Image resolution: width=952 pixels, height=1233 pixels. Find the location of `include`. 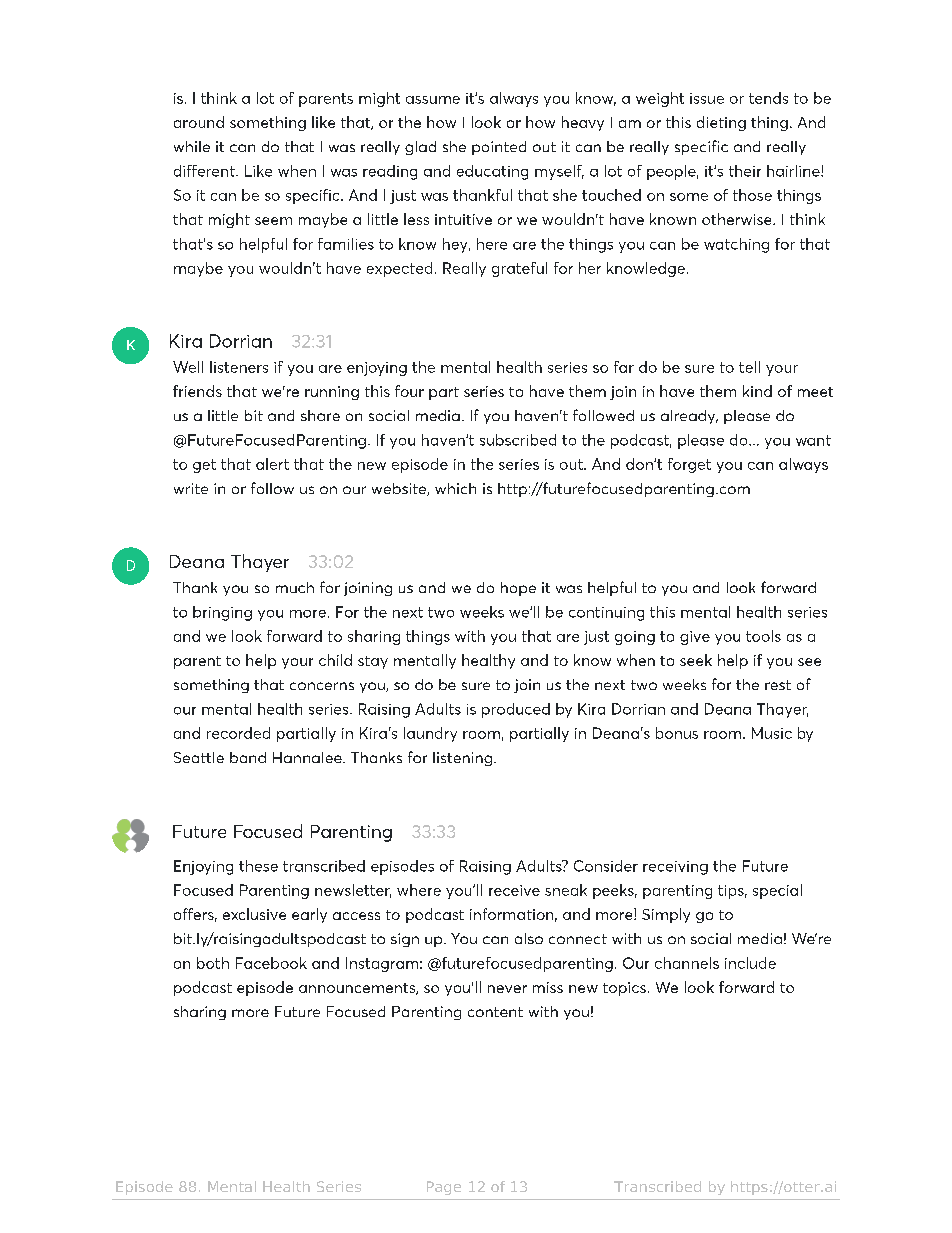

include is located at coordinates (750, 963).
